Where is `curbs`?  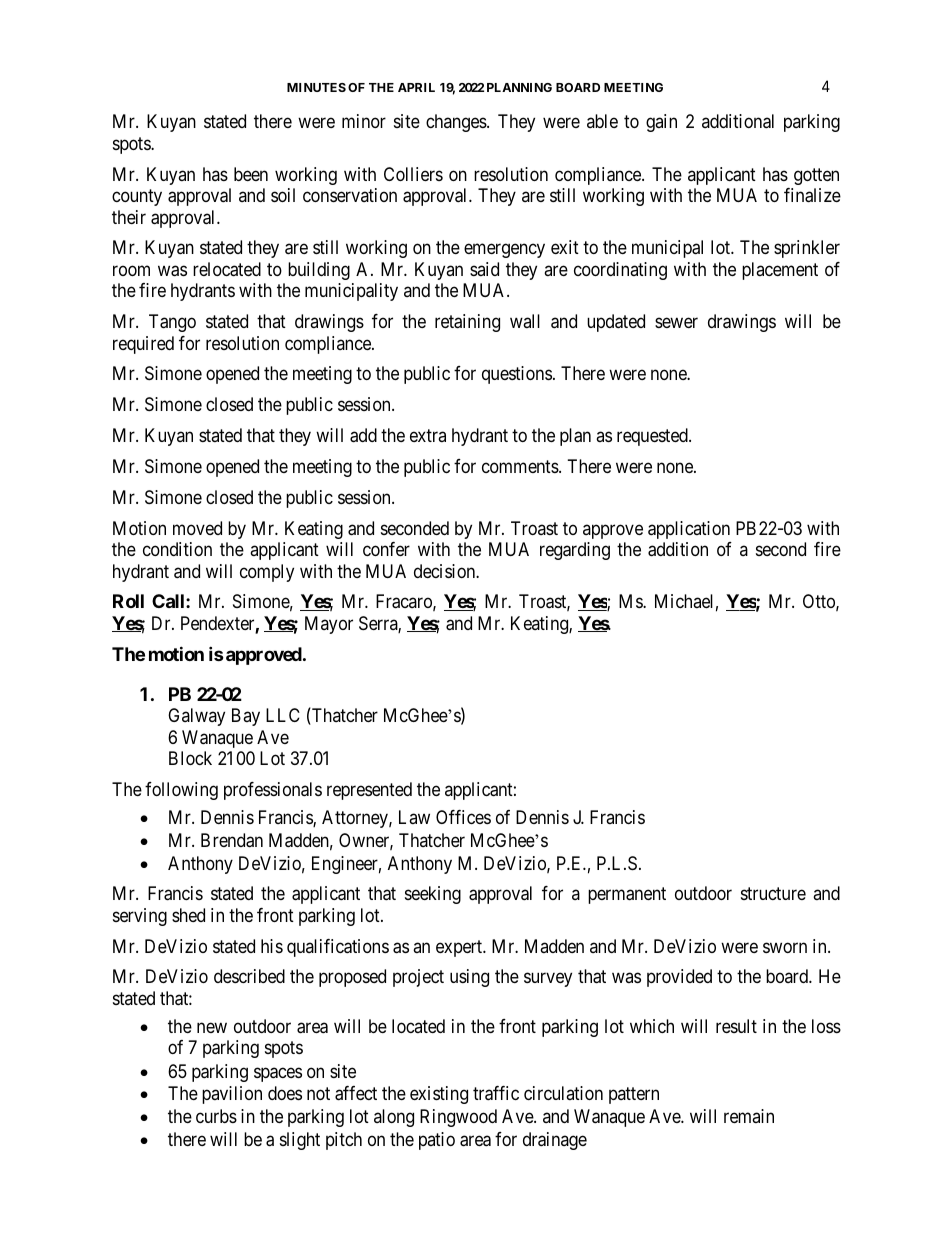
curbs is located at coordinates (216, 1116).
